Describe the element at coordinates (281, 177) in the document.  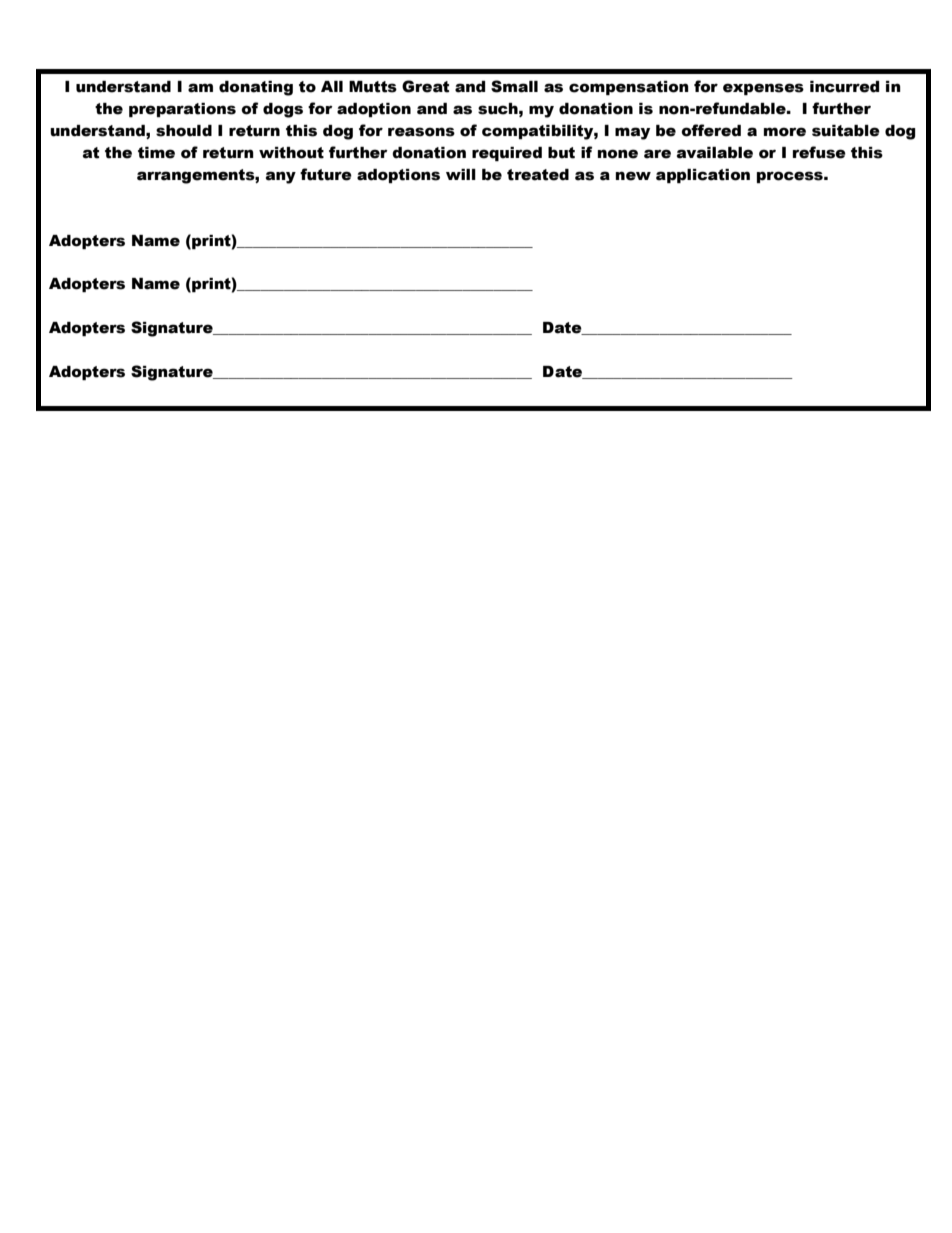
I see `any` at that location.
